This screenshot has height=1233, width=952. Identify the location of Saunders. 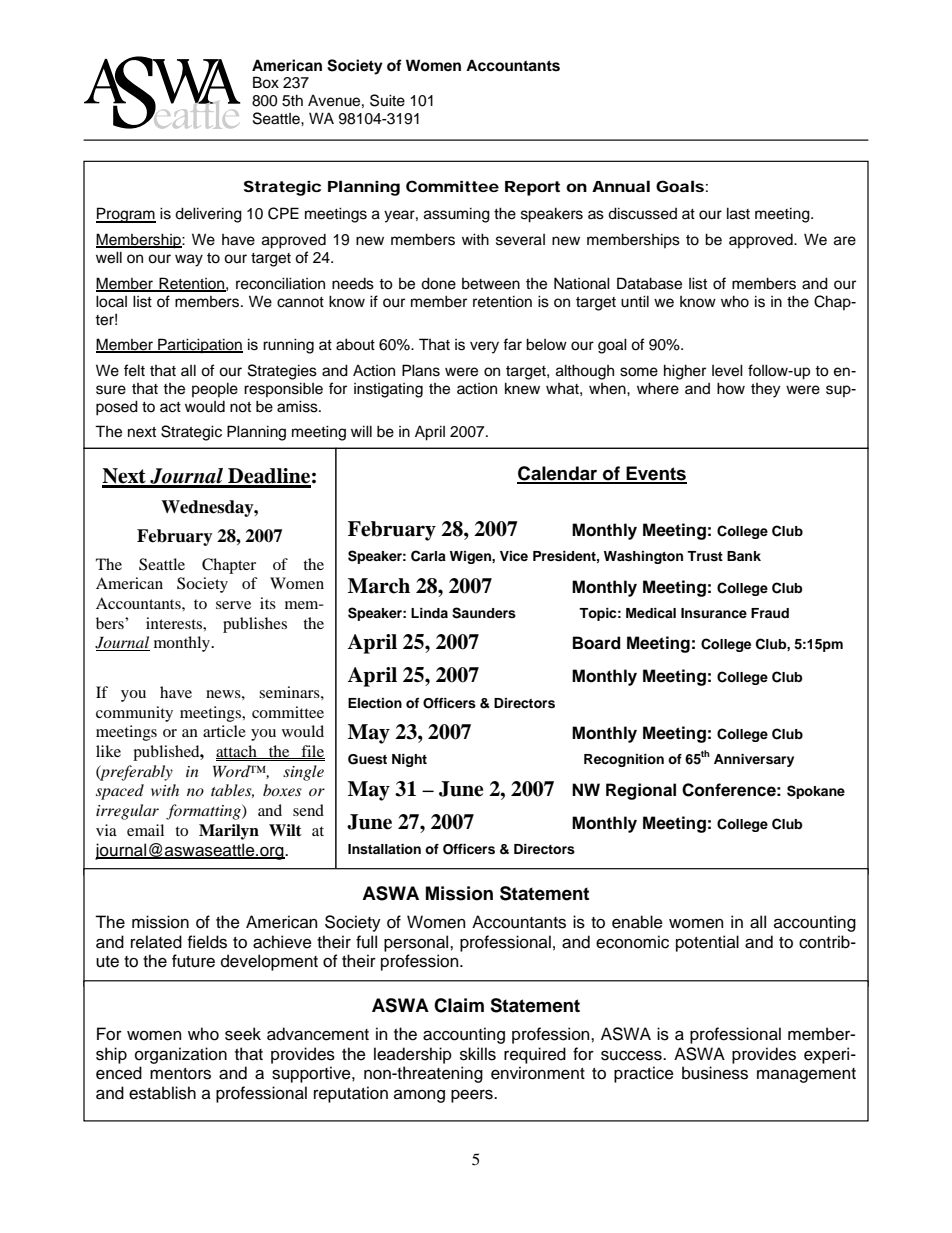
(484, 613).
